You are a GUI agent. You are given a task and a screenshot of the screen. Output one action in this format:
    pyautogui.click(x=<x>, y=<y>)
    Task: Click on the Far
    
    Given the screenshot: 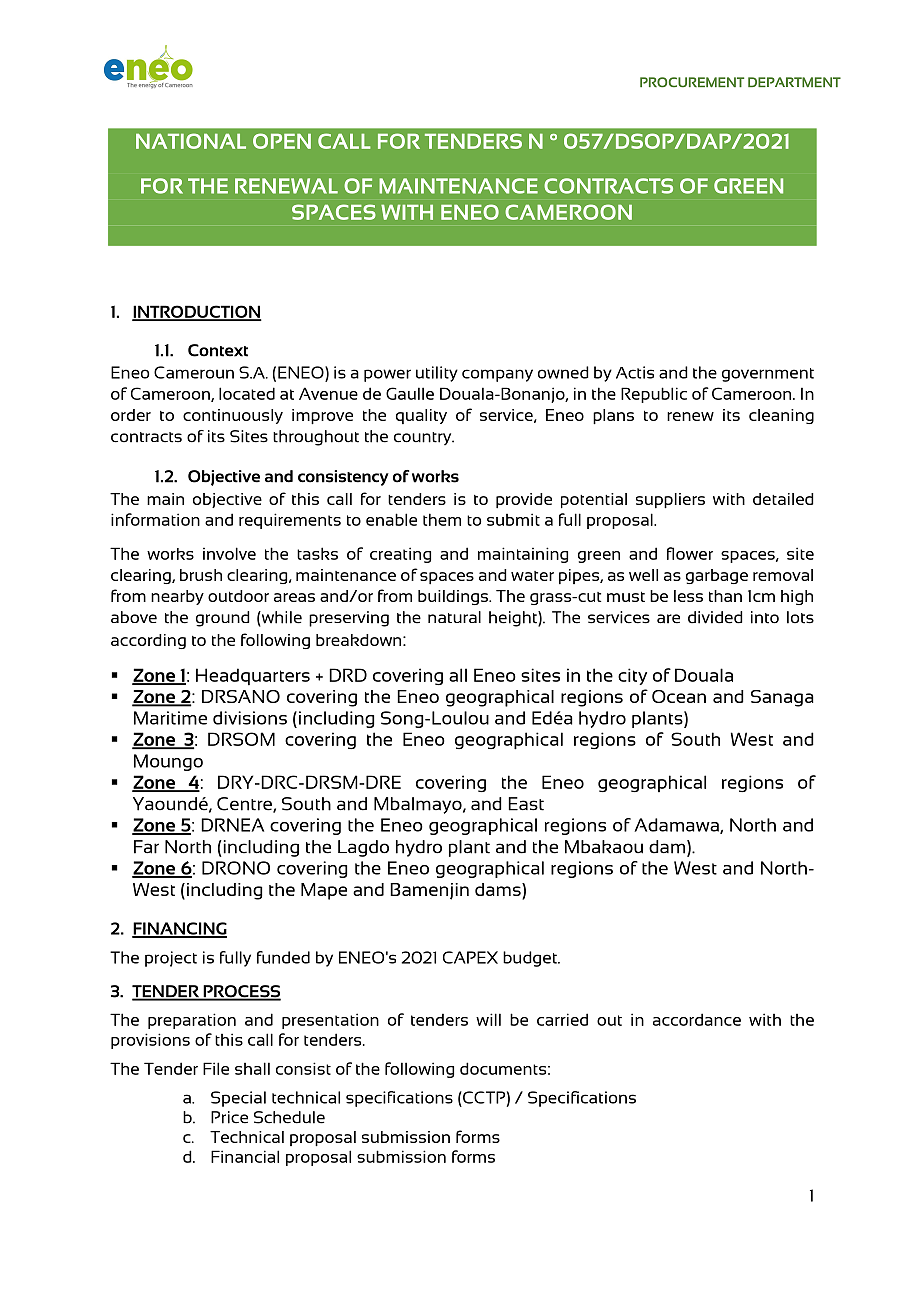 What is the action you would take?
    pyautogui.click(x=146, y=847)
